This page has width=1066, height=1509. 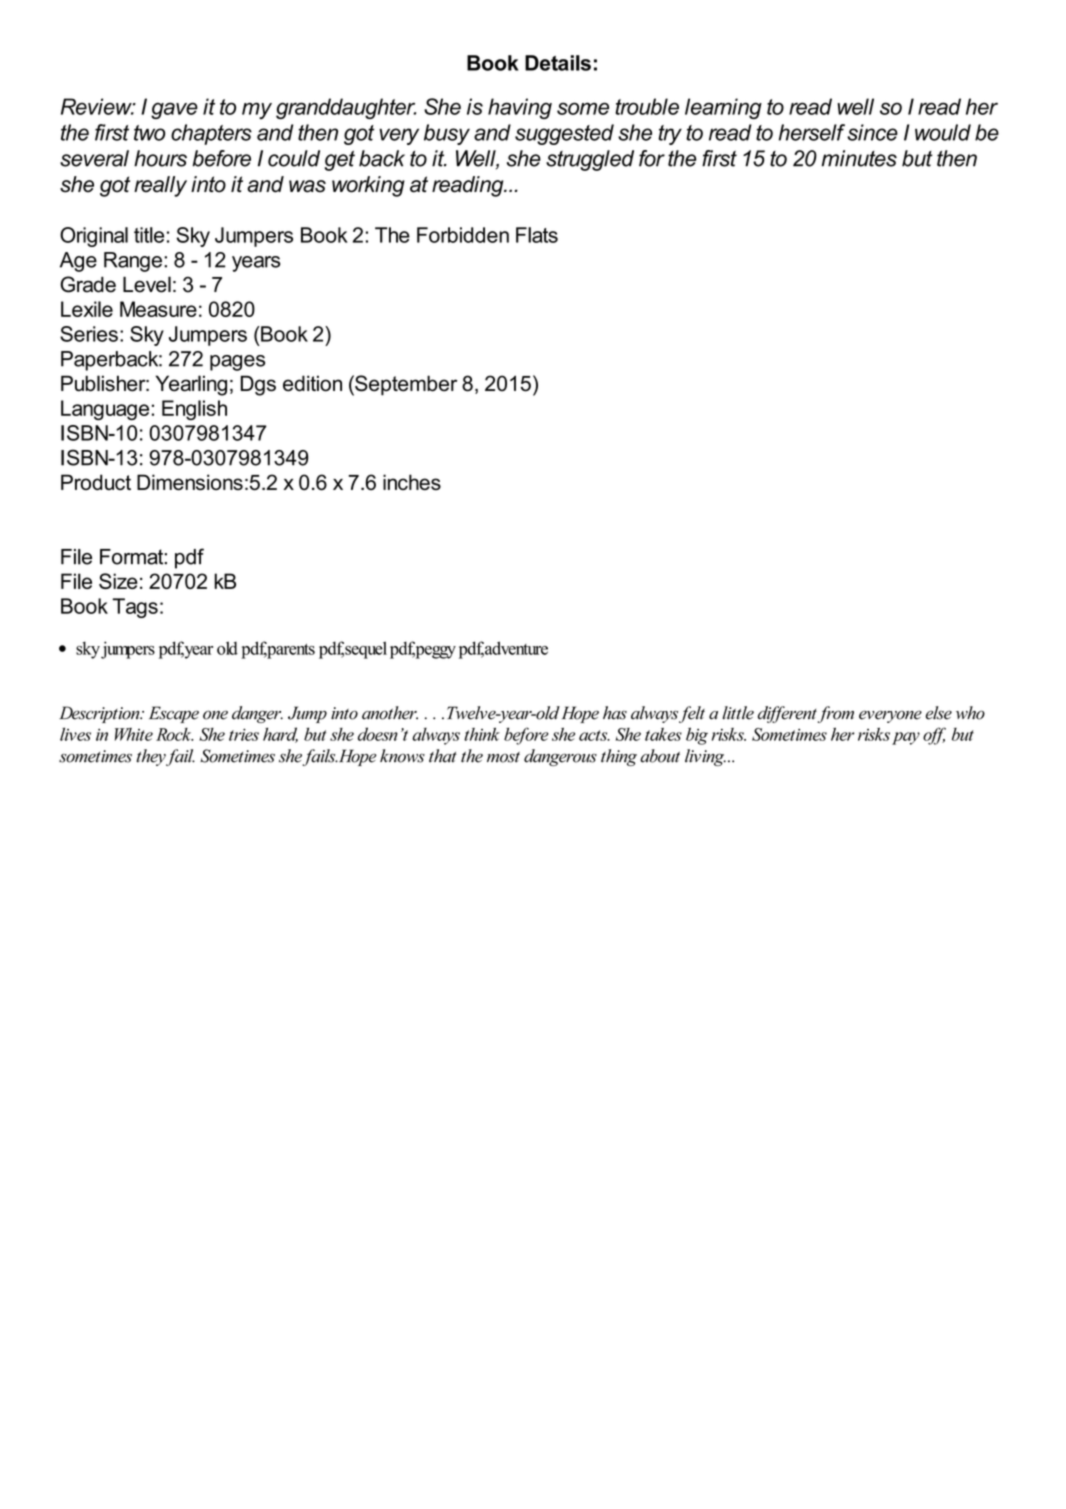 What do you see at coordinates (174, 110) in the page?
I see `gave` at bounding box center [174, 110].
